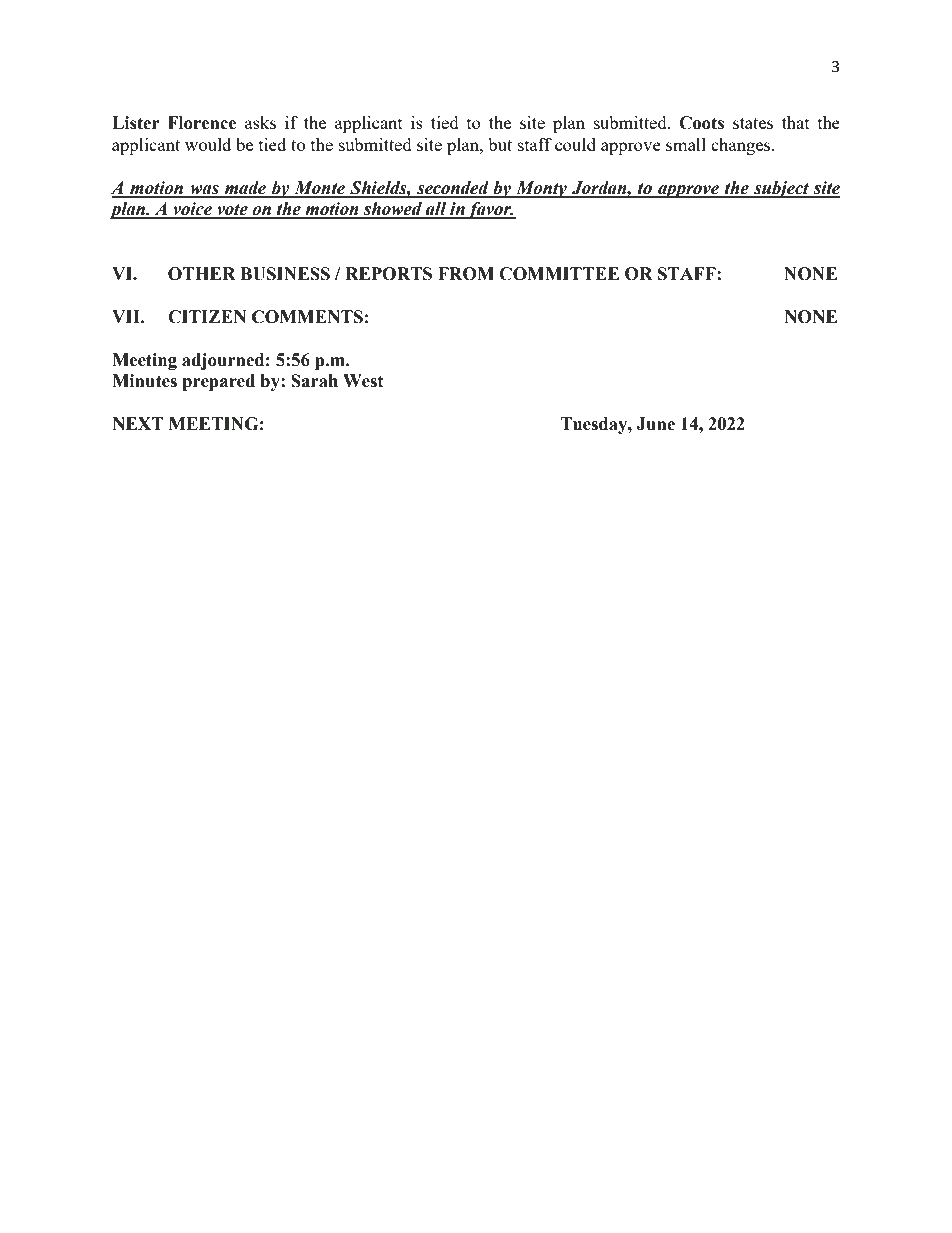 The height and width of the screenshot is (1233, 952). Describe the element at coordinates (193, 210) in the screenshot. I see `voice` at that location.
